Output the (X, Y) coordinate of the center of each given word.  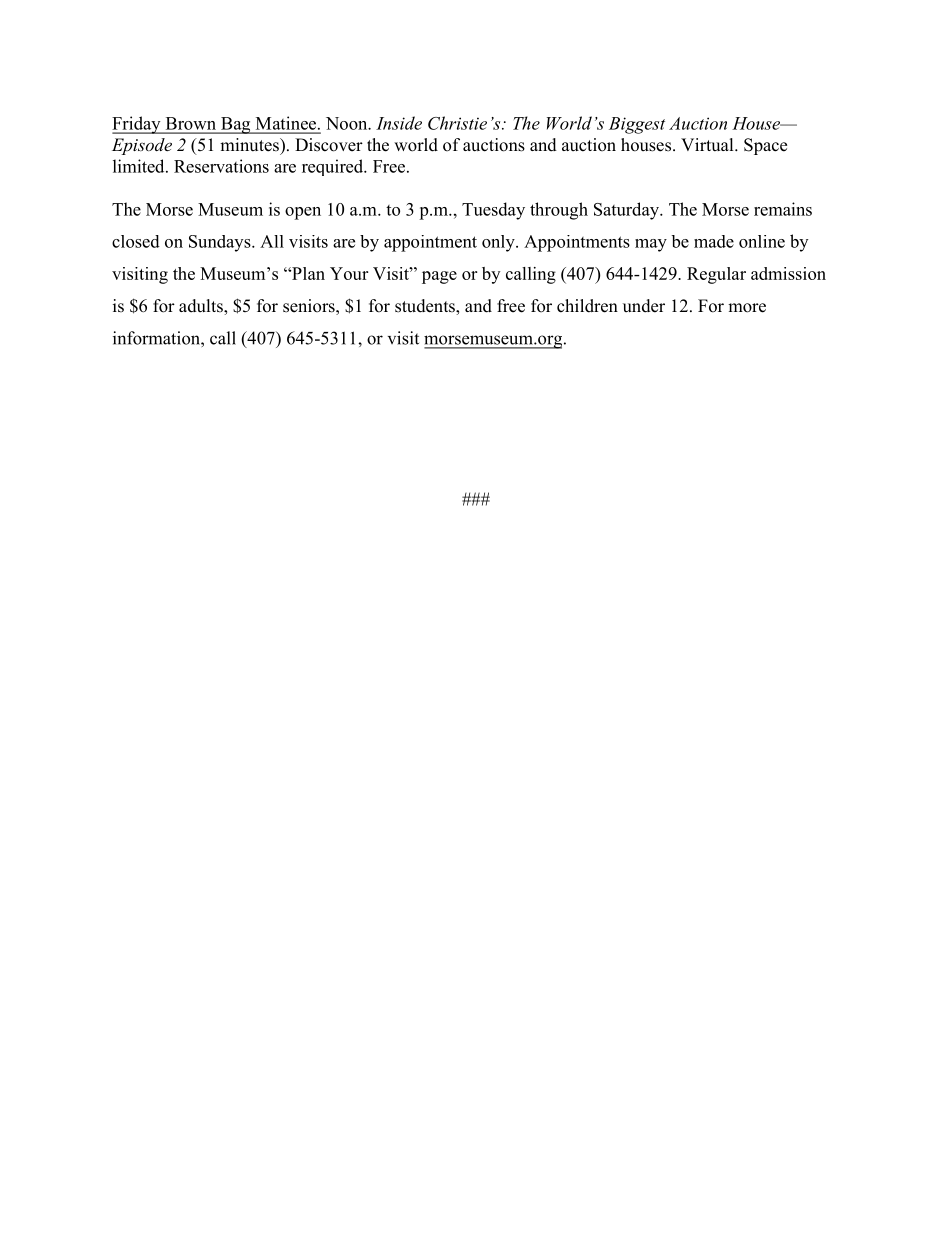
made (714, 241)
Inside (399, 123)
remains (783, 209)
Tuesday (493, 211)
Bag (235, 125)
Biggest (637, 125)
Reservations (221, 166)
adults (202, 307)
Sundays (221, 243)
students (426, 307)
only (499, 243)
